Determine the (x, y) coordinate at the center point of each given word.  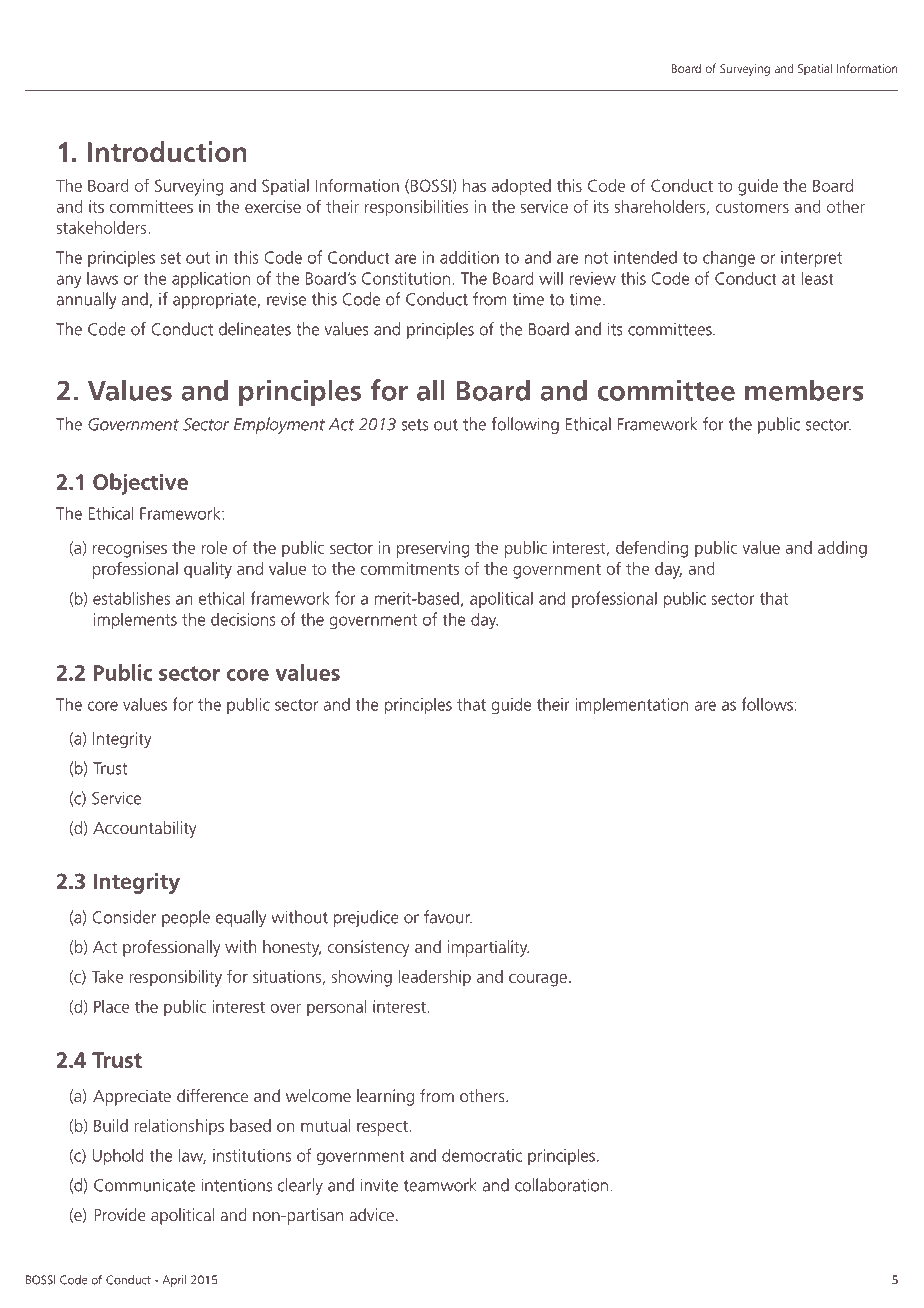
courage (538, 980)
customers (752, 207)
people (186, 918)
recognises (130, 549)
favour (448, 917)
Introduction (167, 152)
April (174, 1281)
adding (842, 549)
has (474, 185)
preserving (433, 549)
